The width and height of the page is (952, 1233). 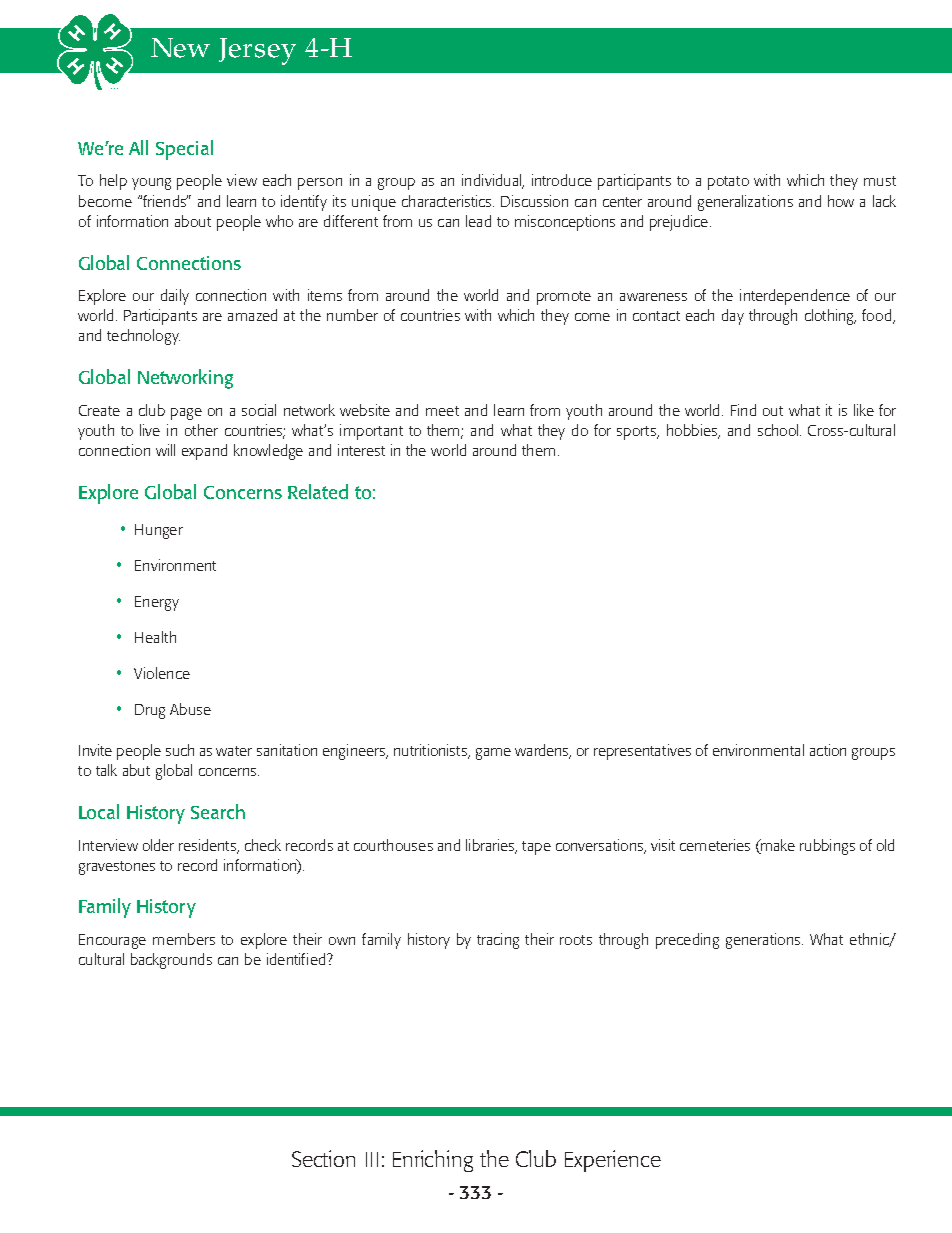 What do you see at coordinates (830, 317) in the page?
I see `clothing` at bounding box center [830, 317].
